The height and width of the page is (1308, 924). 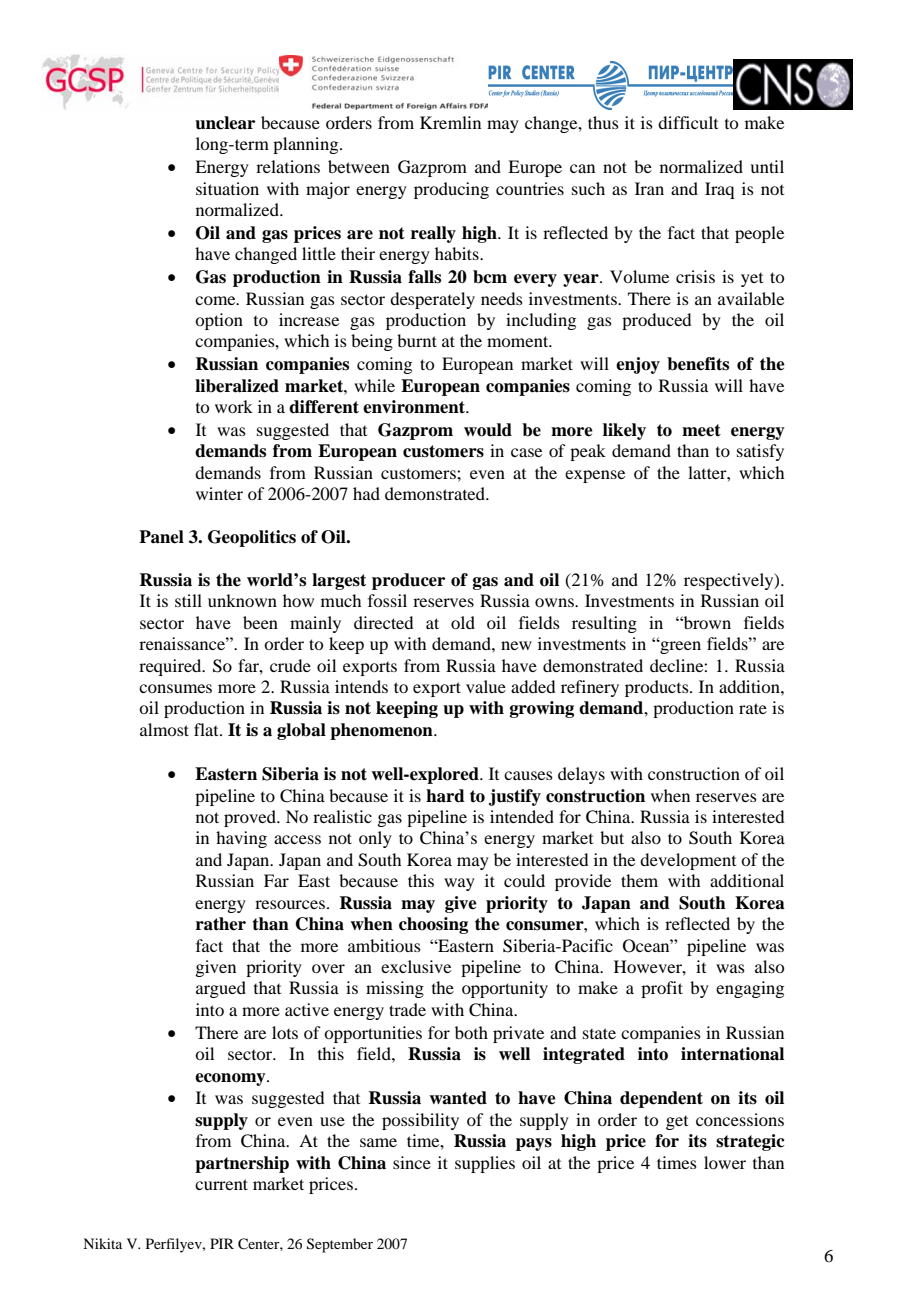 What do you see at coordinates (221, 1184) in the page?
I see `current` at bounding box center [221, 1184].
